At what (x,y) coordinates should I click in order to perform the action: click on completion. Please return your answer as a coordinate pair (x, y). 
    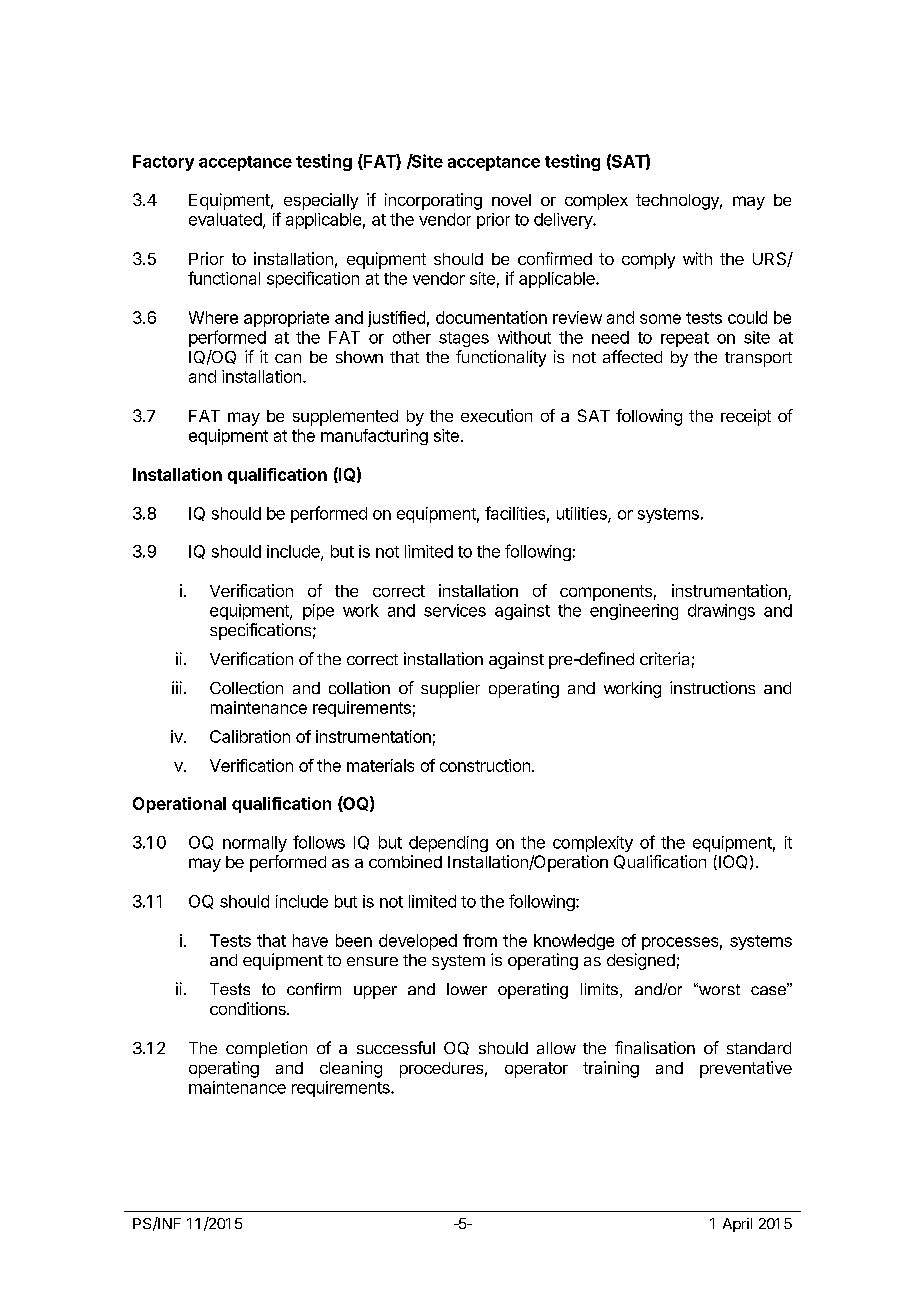
    Looking at the image, I should click on (266, 1049).
